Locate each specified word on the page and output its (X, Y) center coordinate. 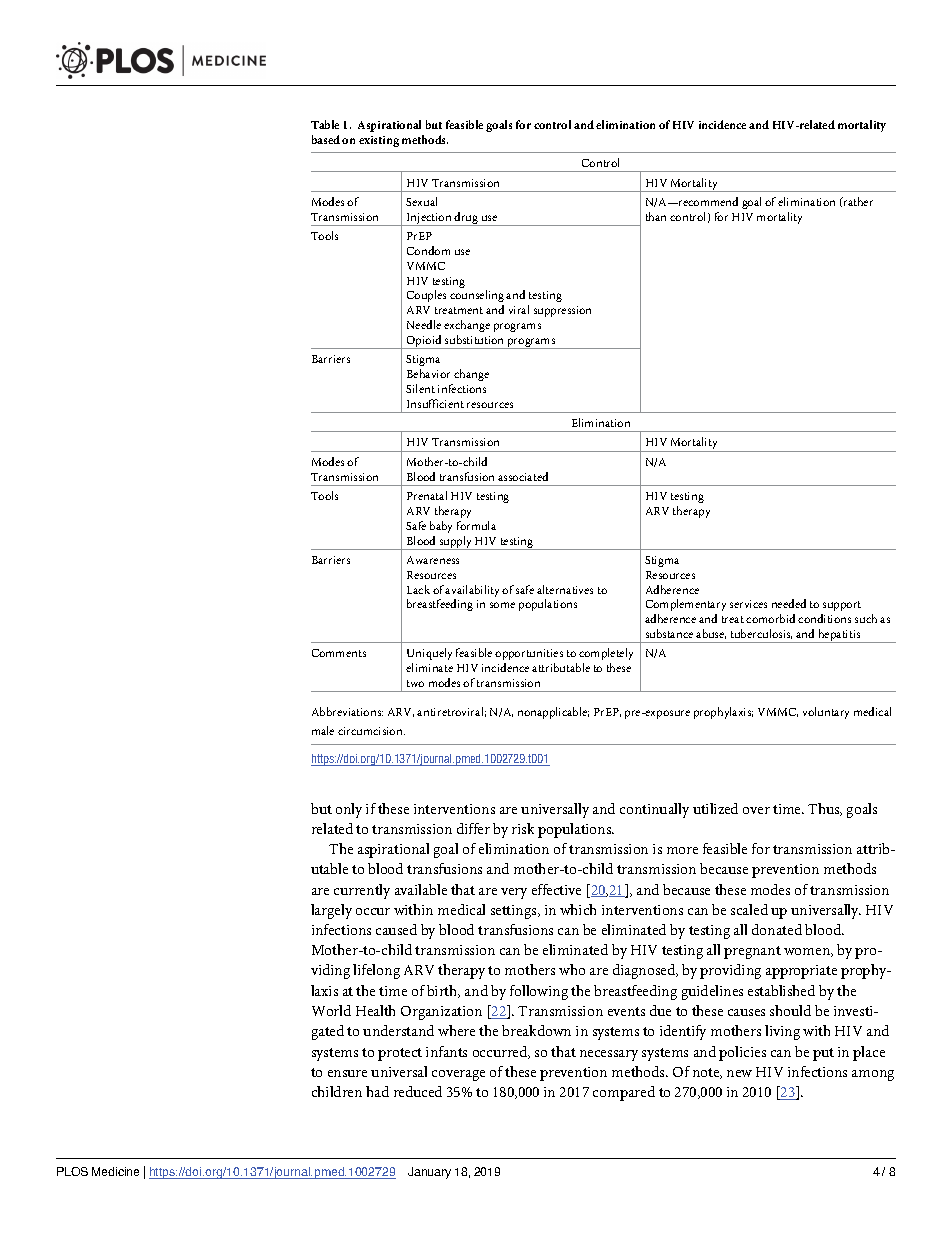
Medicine (115, 1171)
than (656, 216)
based (326, 139)
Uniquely (429, 656)
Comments (339, 653)
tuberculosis (761, 634)
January (429, 1173)
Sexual (421, 201)
